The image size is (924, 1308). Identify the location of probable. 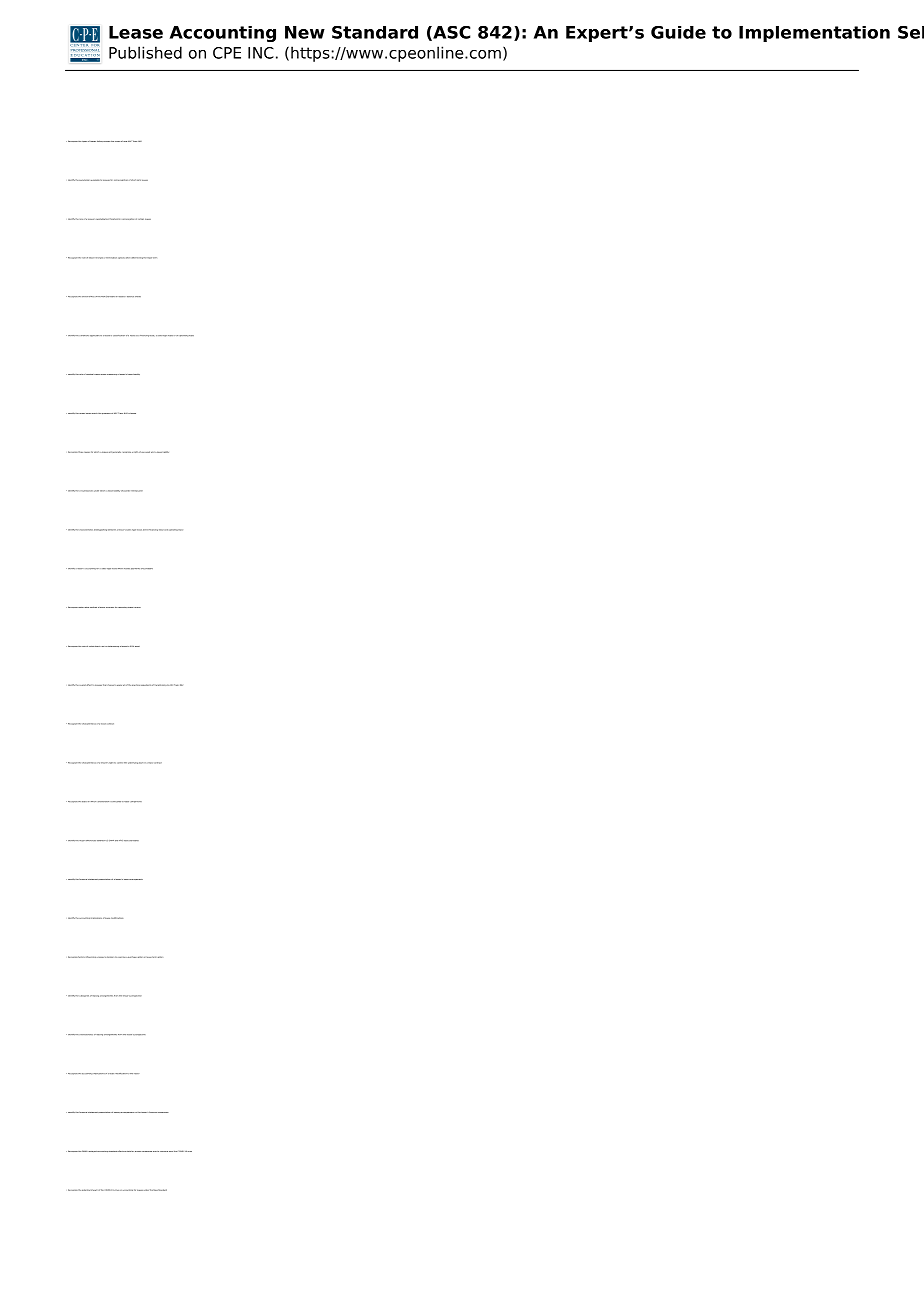
(149, 568).
